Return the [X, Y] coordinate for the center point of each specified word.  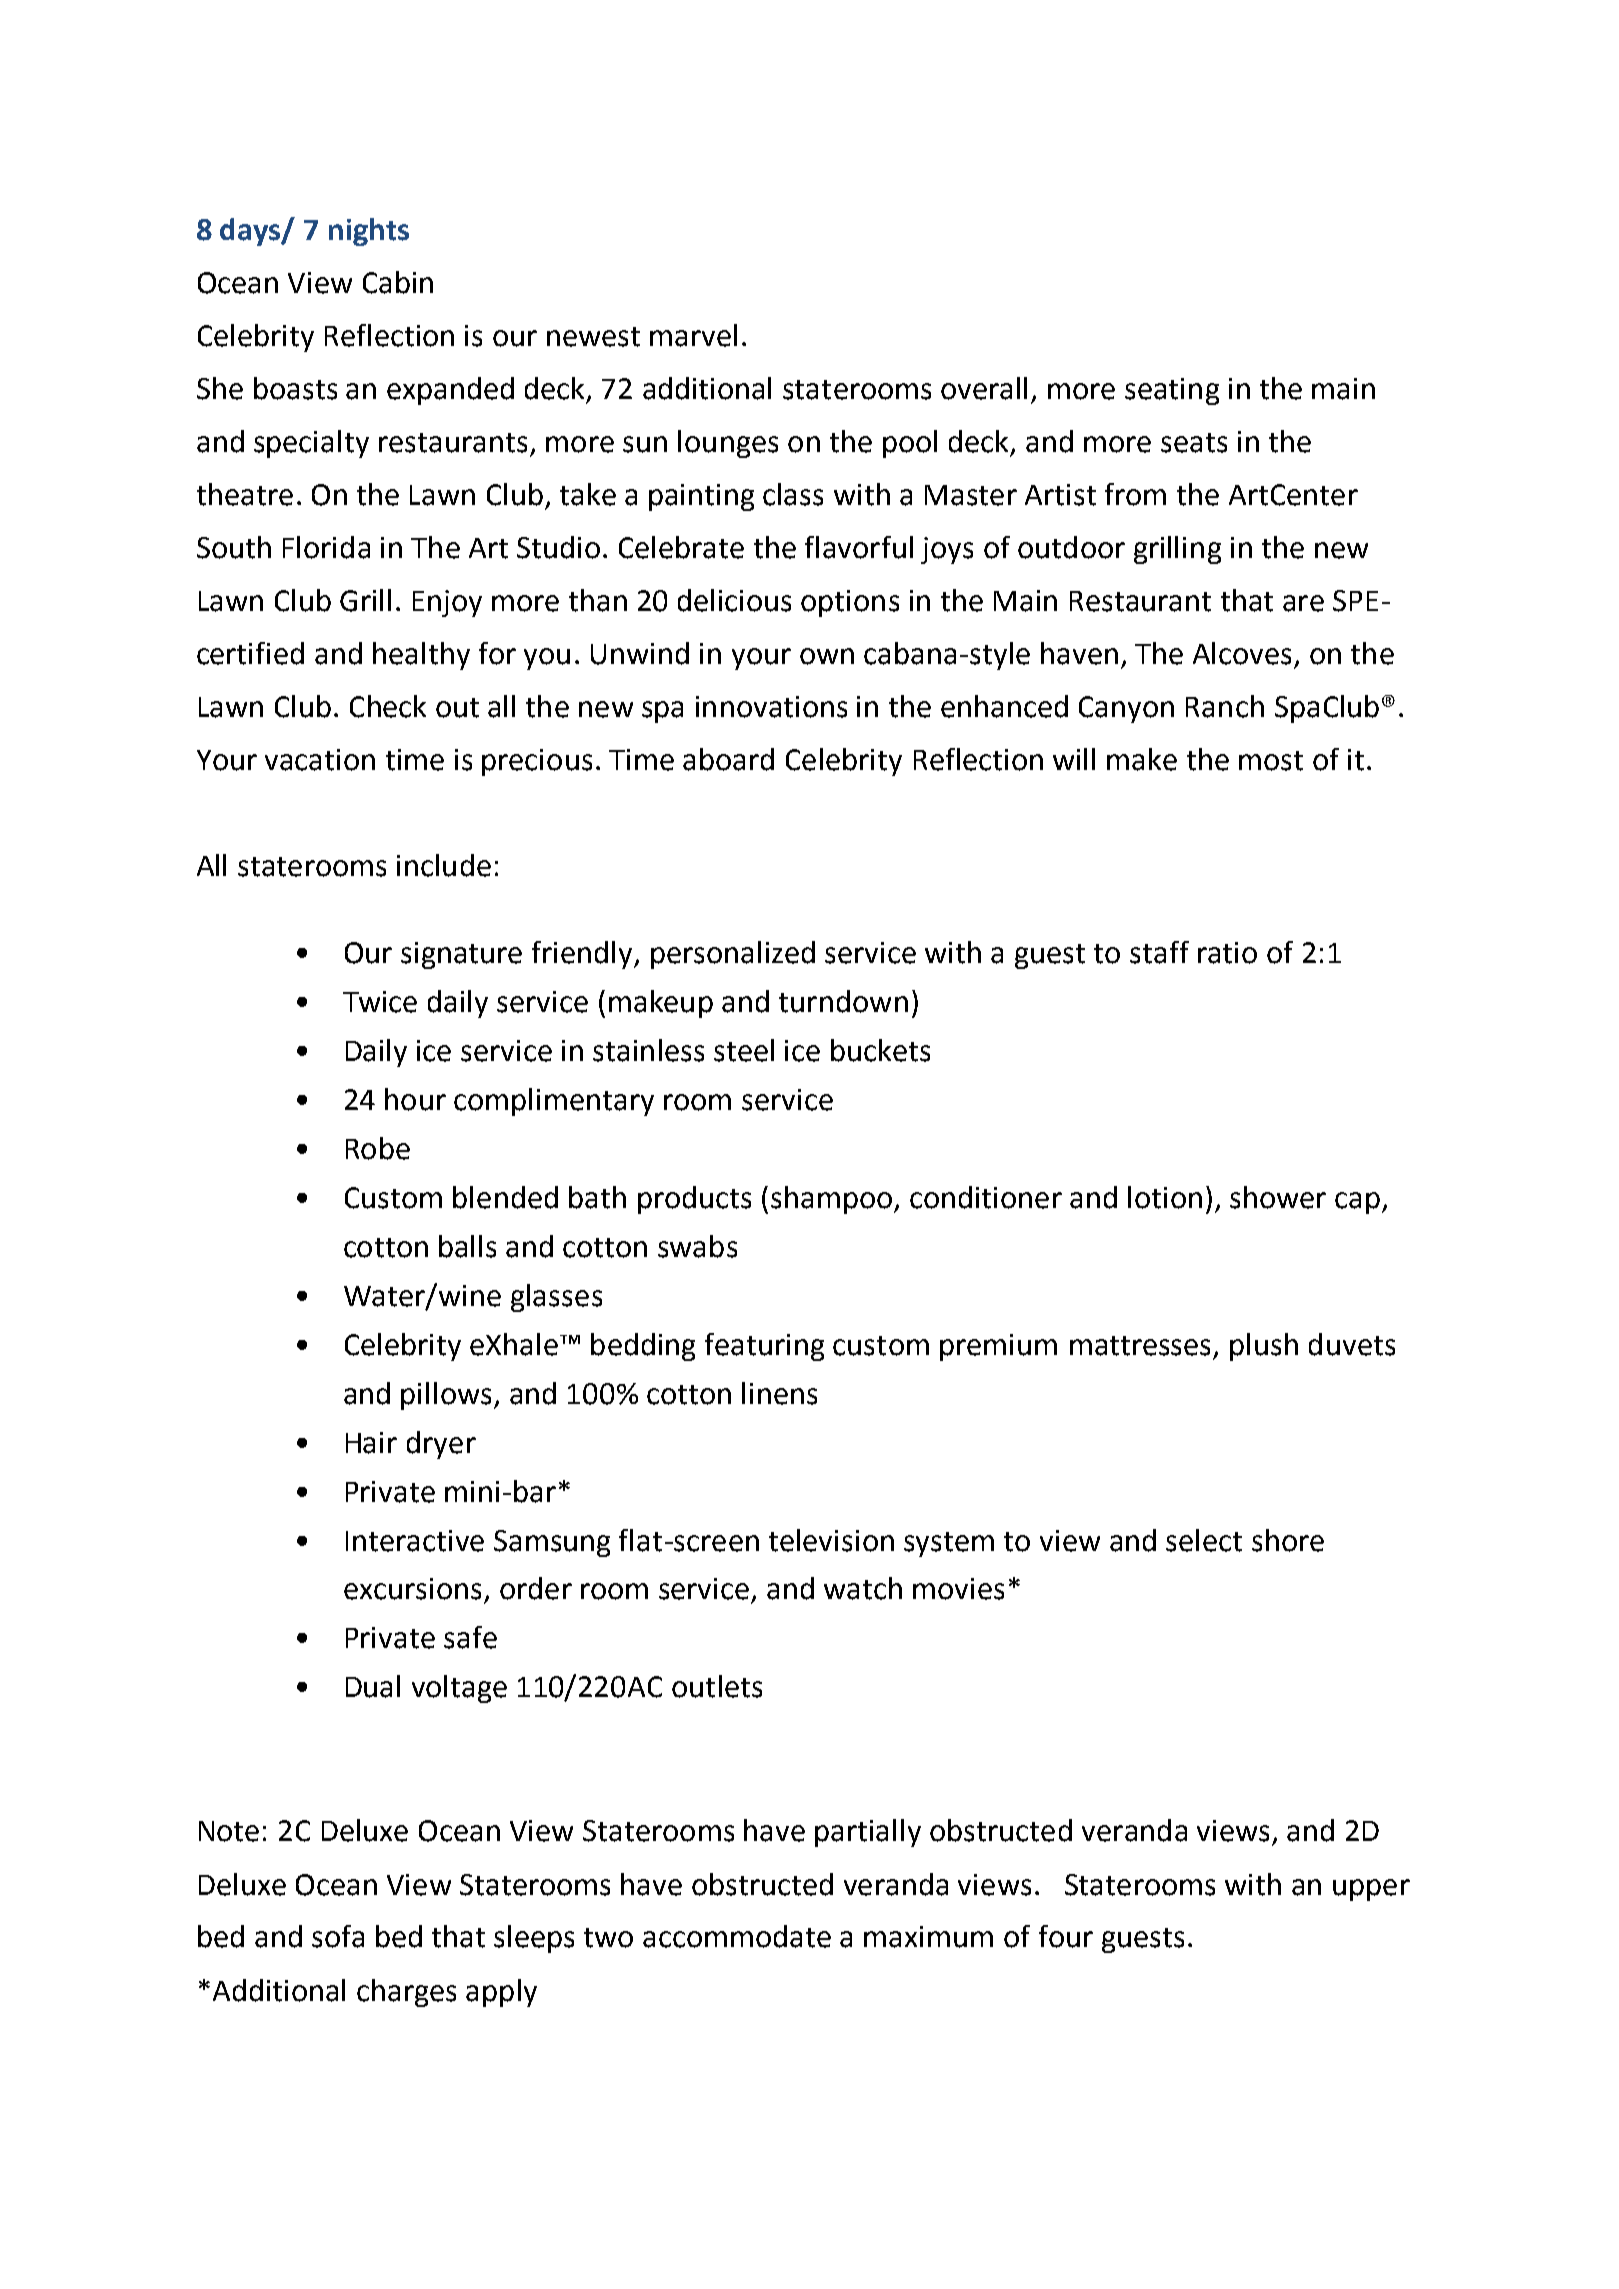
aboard [728, 759]
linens [779, 1393]
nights [369, 232]
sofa [338, 1936]
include [444, 865]
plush [1264, 1347]
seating [1172, 391]
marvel [693, 335]
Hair [371, 1443]
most [1271, 761]
